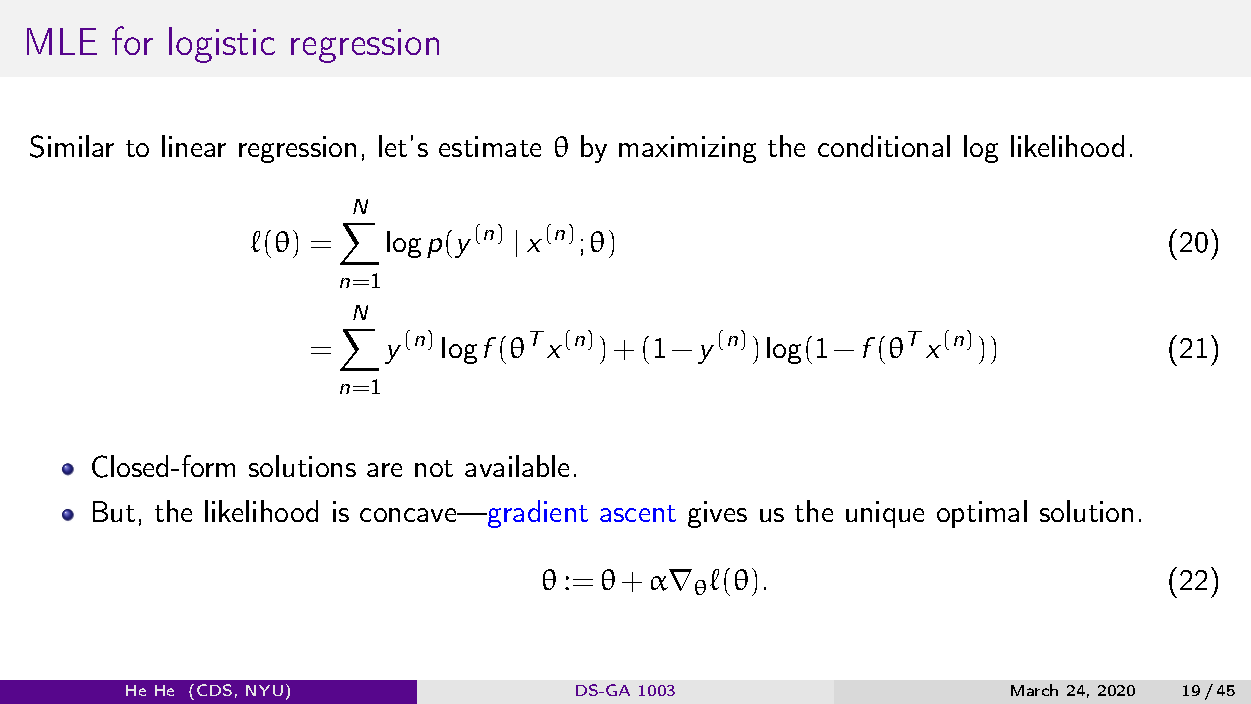 Image resolution: width=1251 pixels, height=704 pixels. I want to click on NYU, so click(264, 690).
